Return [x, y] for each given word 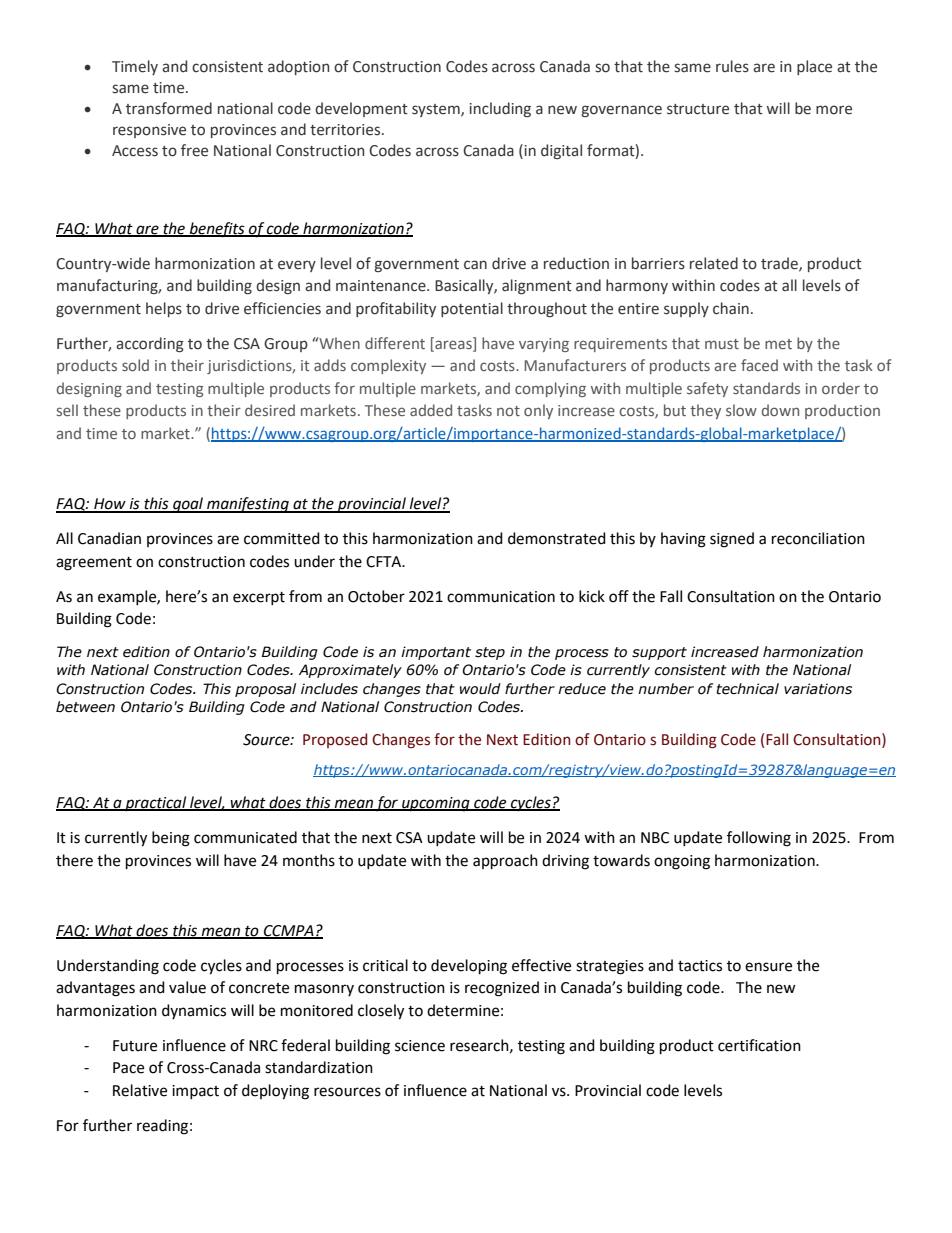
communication [501, 597]
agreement [94, 564]
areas [453, 345]
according [150, 344]
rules [732, 66]
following [759, 839]
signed [732, 540]
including [500, 109]
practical [156, 803]
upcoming [436, 804]
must [722, 344]
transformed [169, 108]
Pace [128, 1068]
